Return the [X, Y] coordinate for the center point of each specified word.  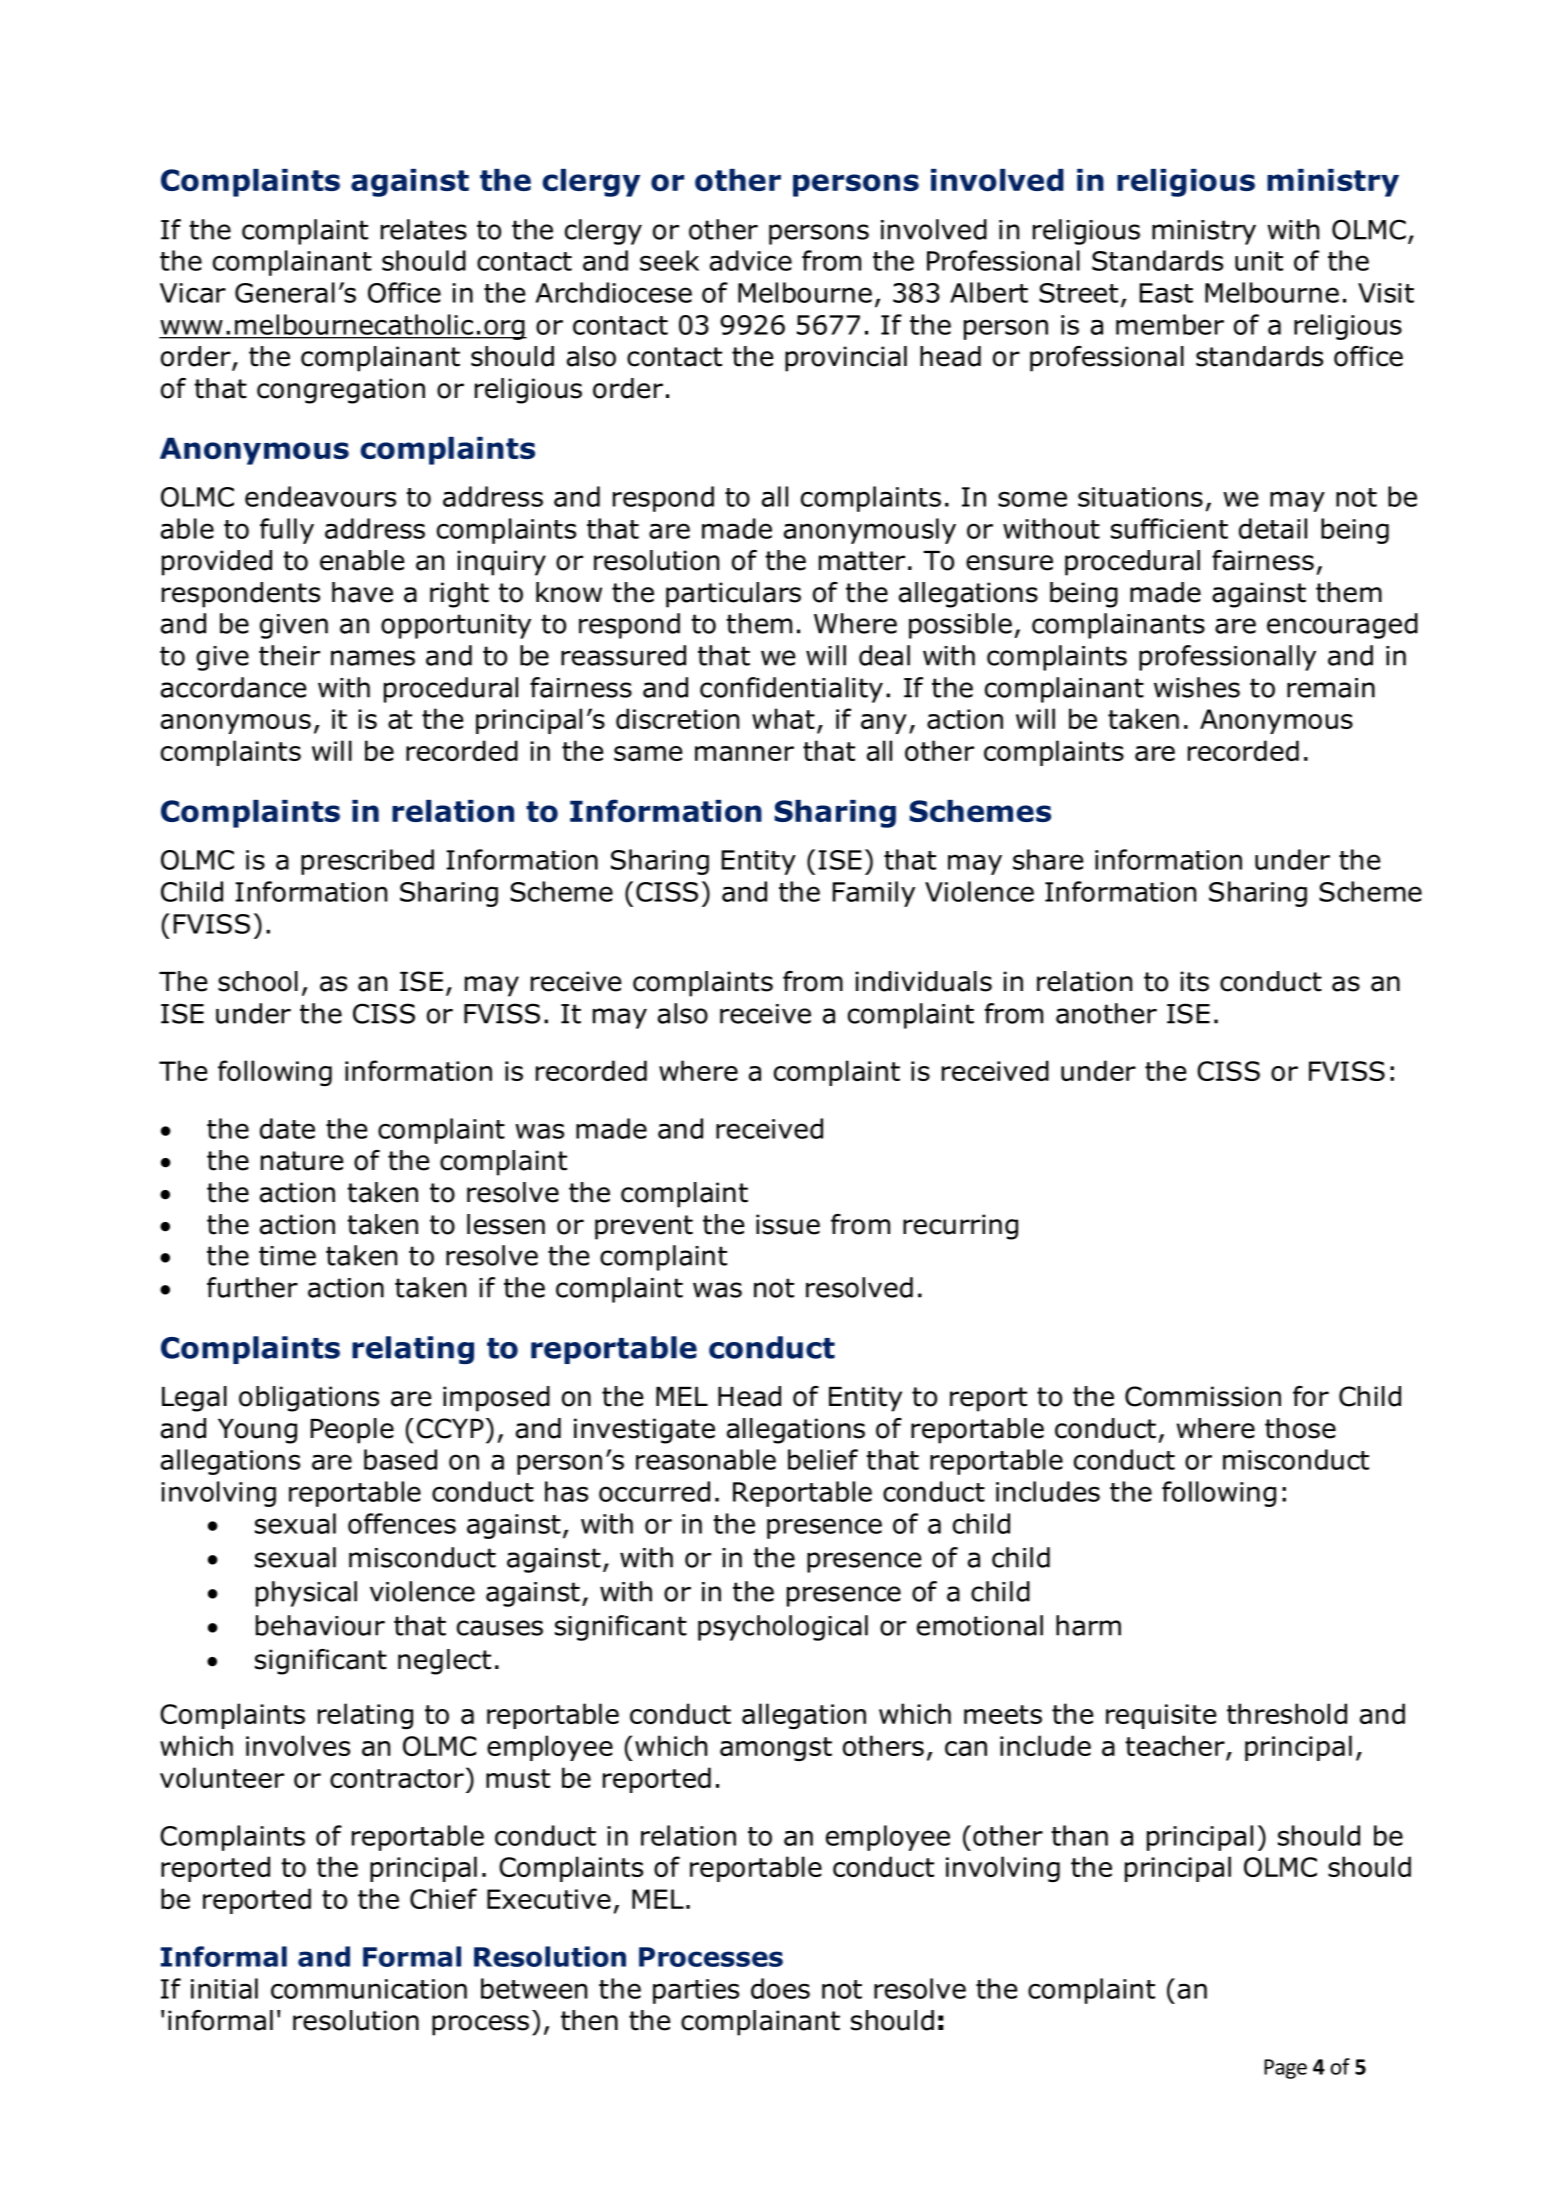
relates [424, 229]
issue [788, 1224]
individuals [923, 981]
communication [369, 1989]
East [1166, 293]
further [252, 1287]
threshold [1287, 1713]
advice [751, 260]
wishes [1197, 687]
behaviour [320, 1625]
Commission [1203, 1396]
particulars [733, 595]
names [373, 658]
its [1194, 981]
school [258, 981]
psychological [783, 1628]
